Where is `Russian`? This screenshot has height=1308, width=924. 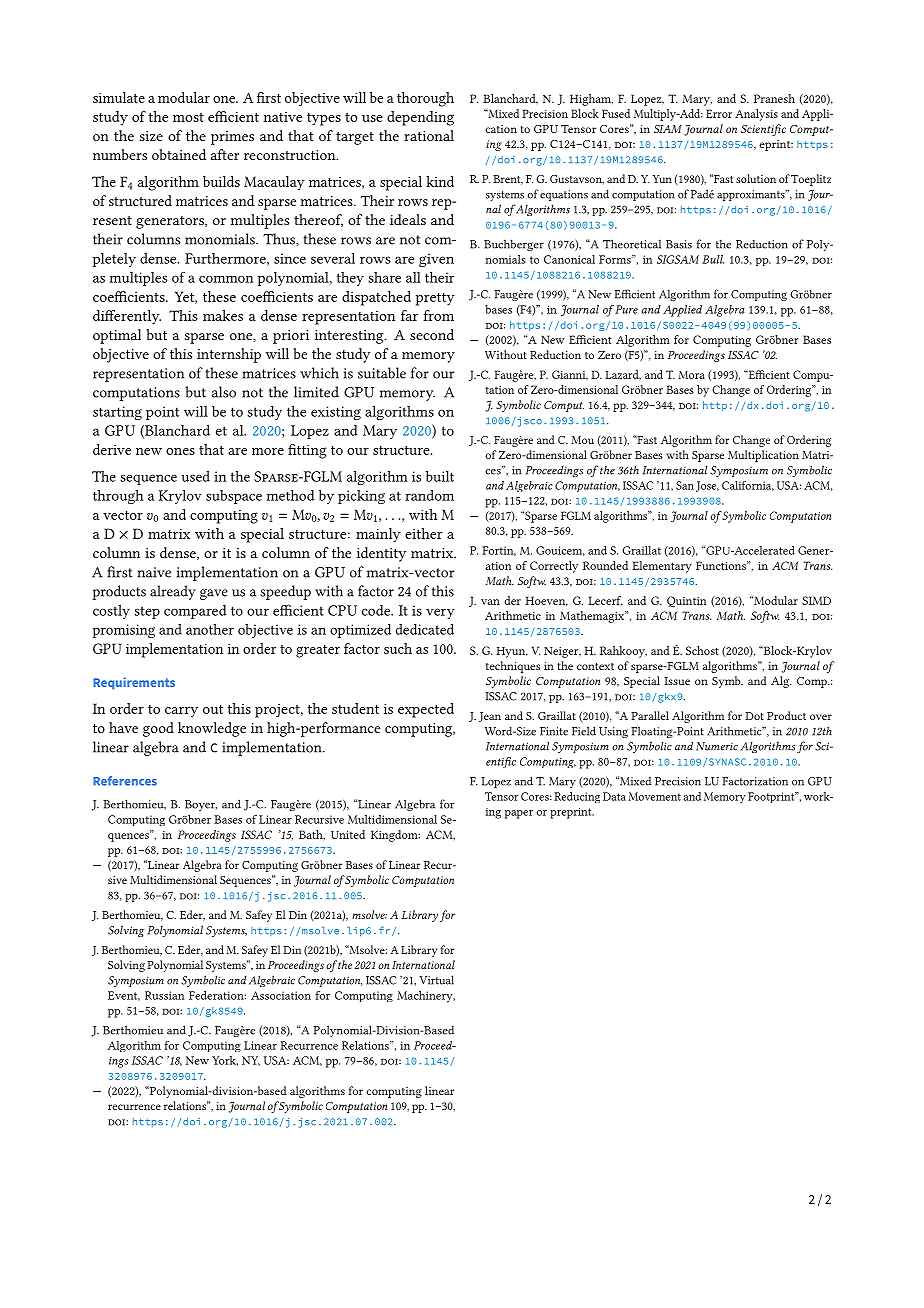 Russian is located at coordinates (164, 995).
